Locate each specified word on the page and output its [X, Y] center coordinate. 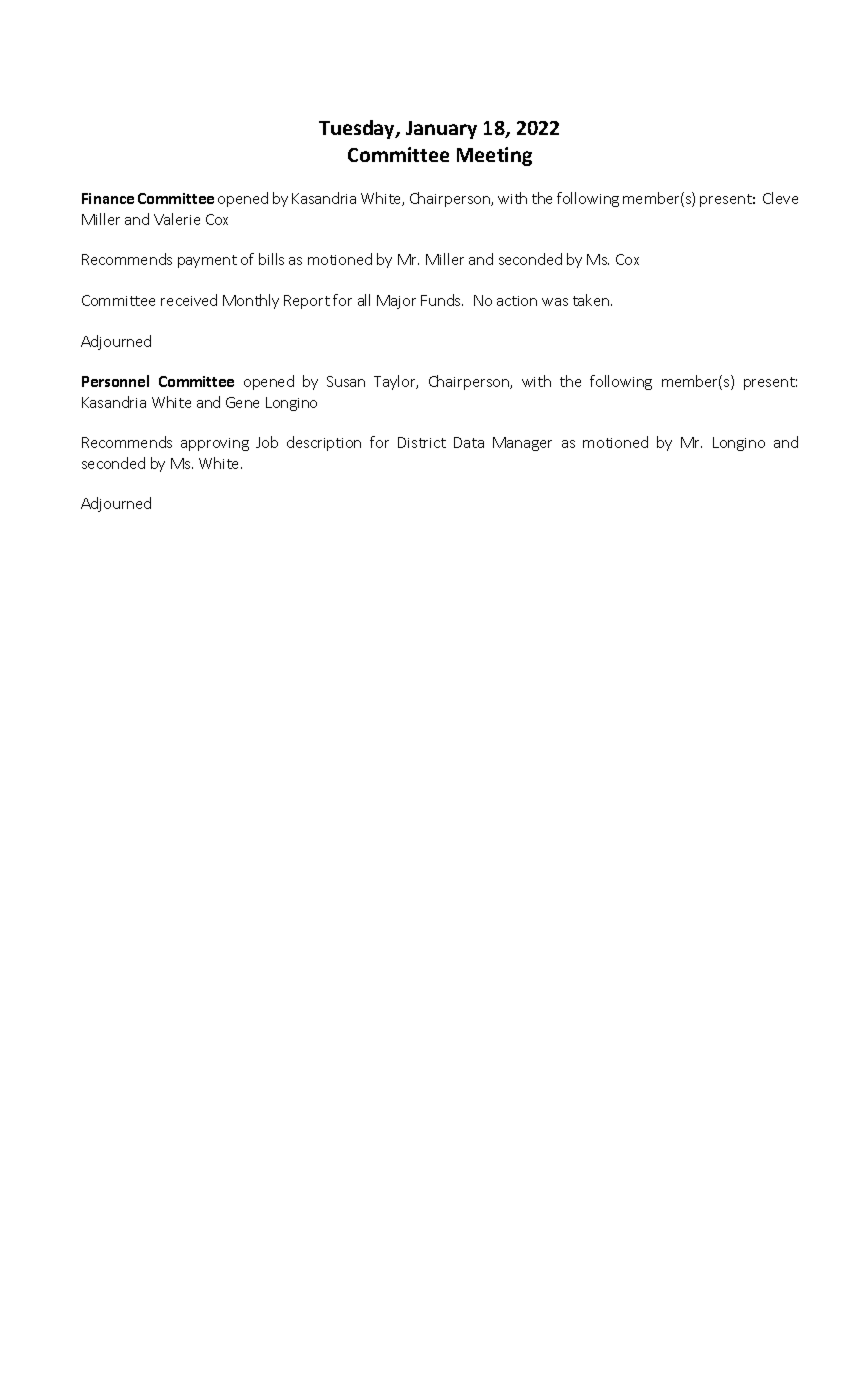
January [441, 130]
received [189, 300]
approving [215, 444]
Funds [442, 300]
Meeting [494, 156]
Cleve [780, 198]
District [422, 442]
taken [592, 300]
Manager [522, 444]
